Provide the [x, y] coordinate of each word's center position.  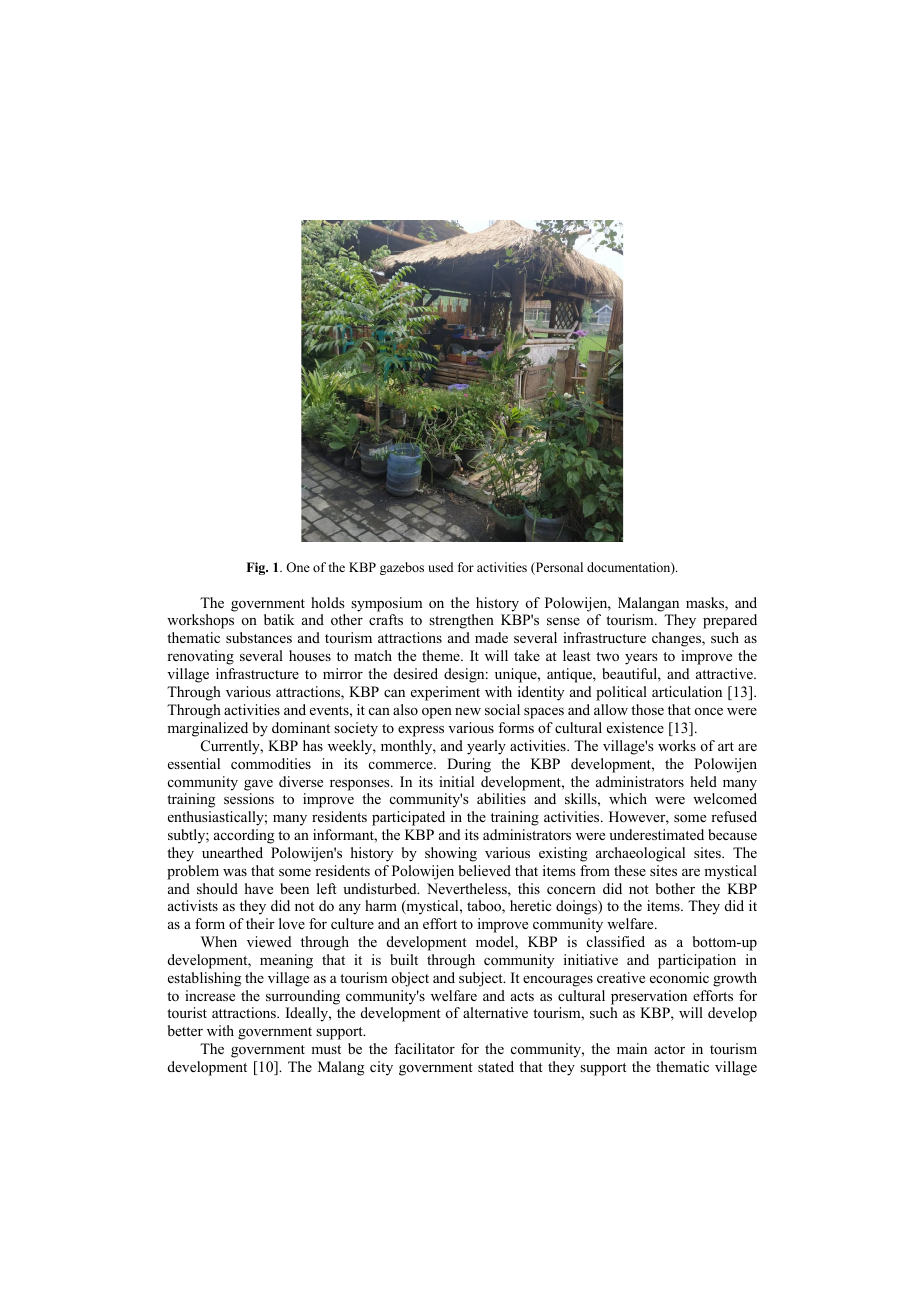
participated [408, 818]
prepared [730, 621]
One [298, 567]
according [244, 836]
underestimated [656, 834]
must [326, 1049]
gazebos [402, 568]
